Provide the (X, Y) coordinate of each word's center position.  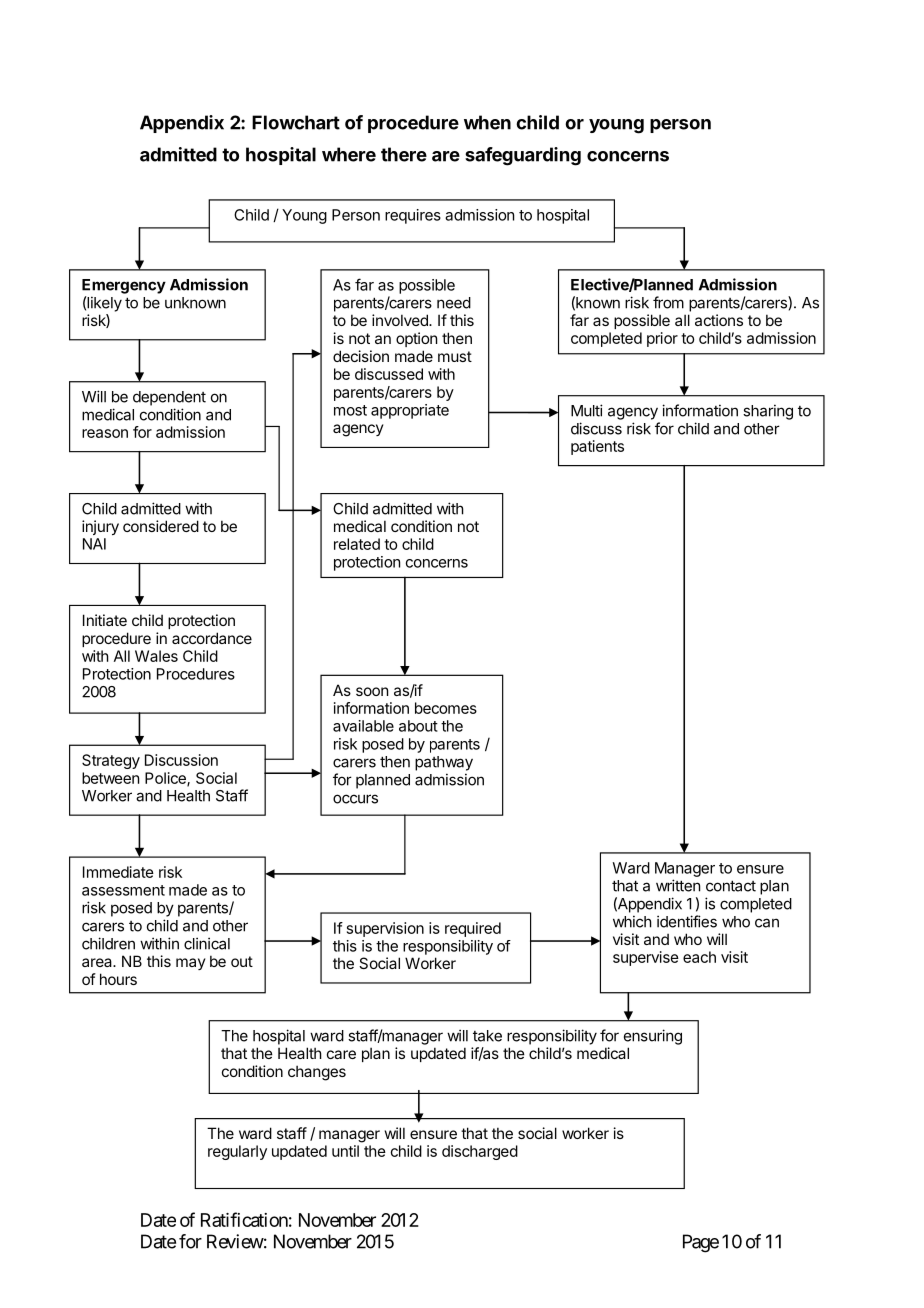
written (678, 885)
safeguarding (523, 156)
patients (597, 447)
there (404, 154)
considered (161, 526)
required (473, 929)
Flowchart (296, 122)
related (357, 544)
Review (235, 1241)
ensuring (653, 1037)
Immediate (118, 872)
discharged (480, 1152)
